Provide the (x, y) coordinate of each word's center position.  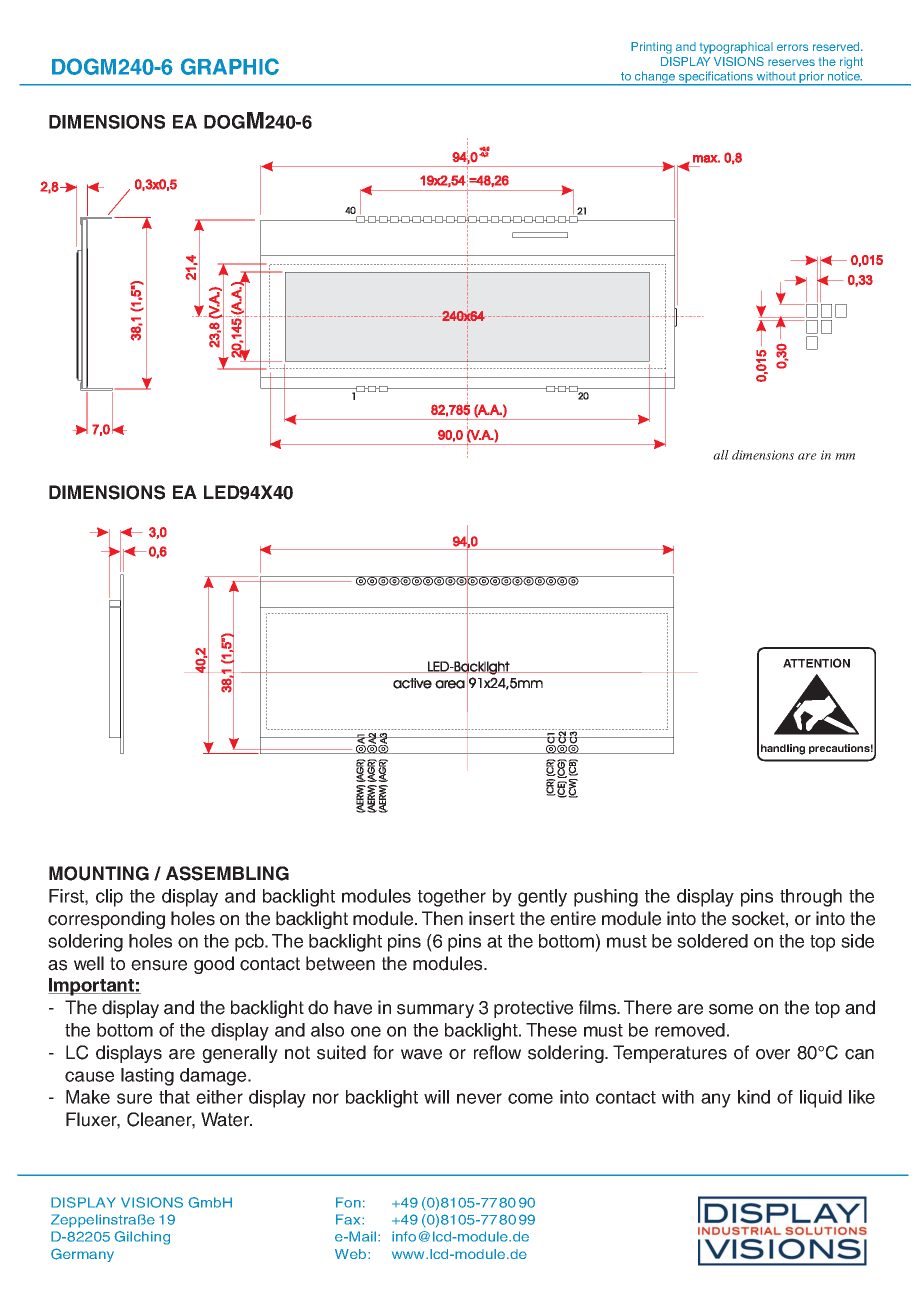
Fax (349, 1219)
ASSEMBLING (227, 873)
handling (782, 750)
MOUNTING (99, 873)
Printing (651, 48)
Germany (82, 1255)
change (655, 78)
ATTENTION (816, 663)
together (452, 898)
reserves (791, 62)
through (811, 898)
